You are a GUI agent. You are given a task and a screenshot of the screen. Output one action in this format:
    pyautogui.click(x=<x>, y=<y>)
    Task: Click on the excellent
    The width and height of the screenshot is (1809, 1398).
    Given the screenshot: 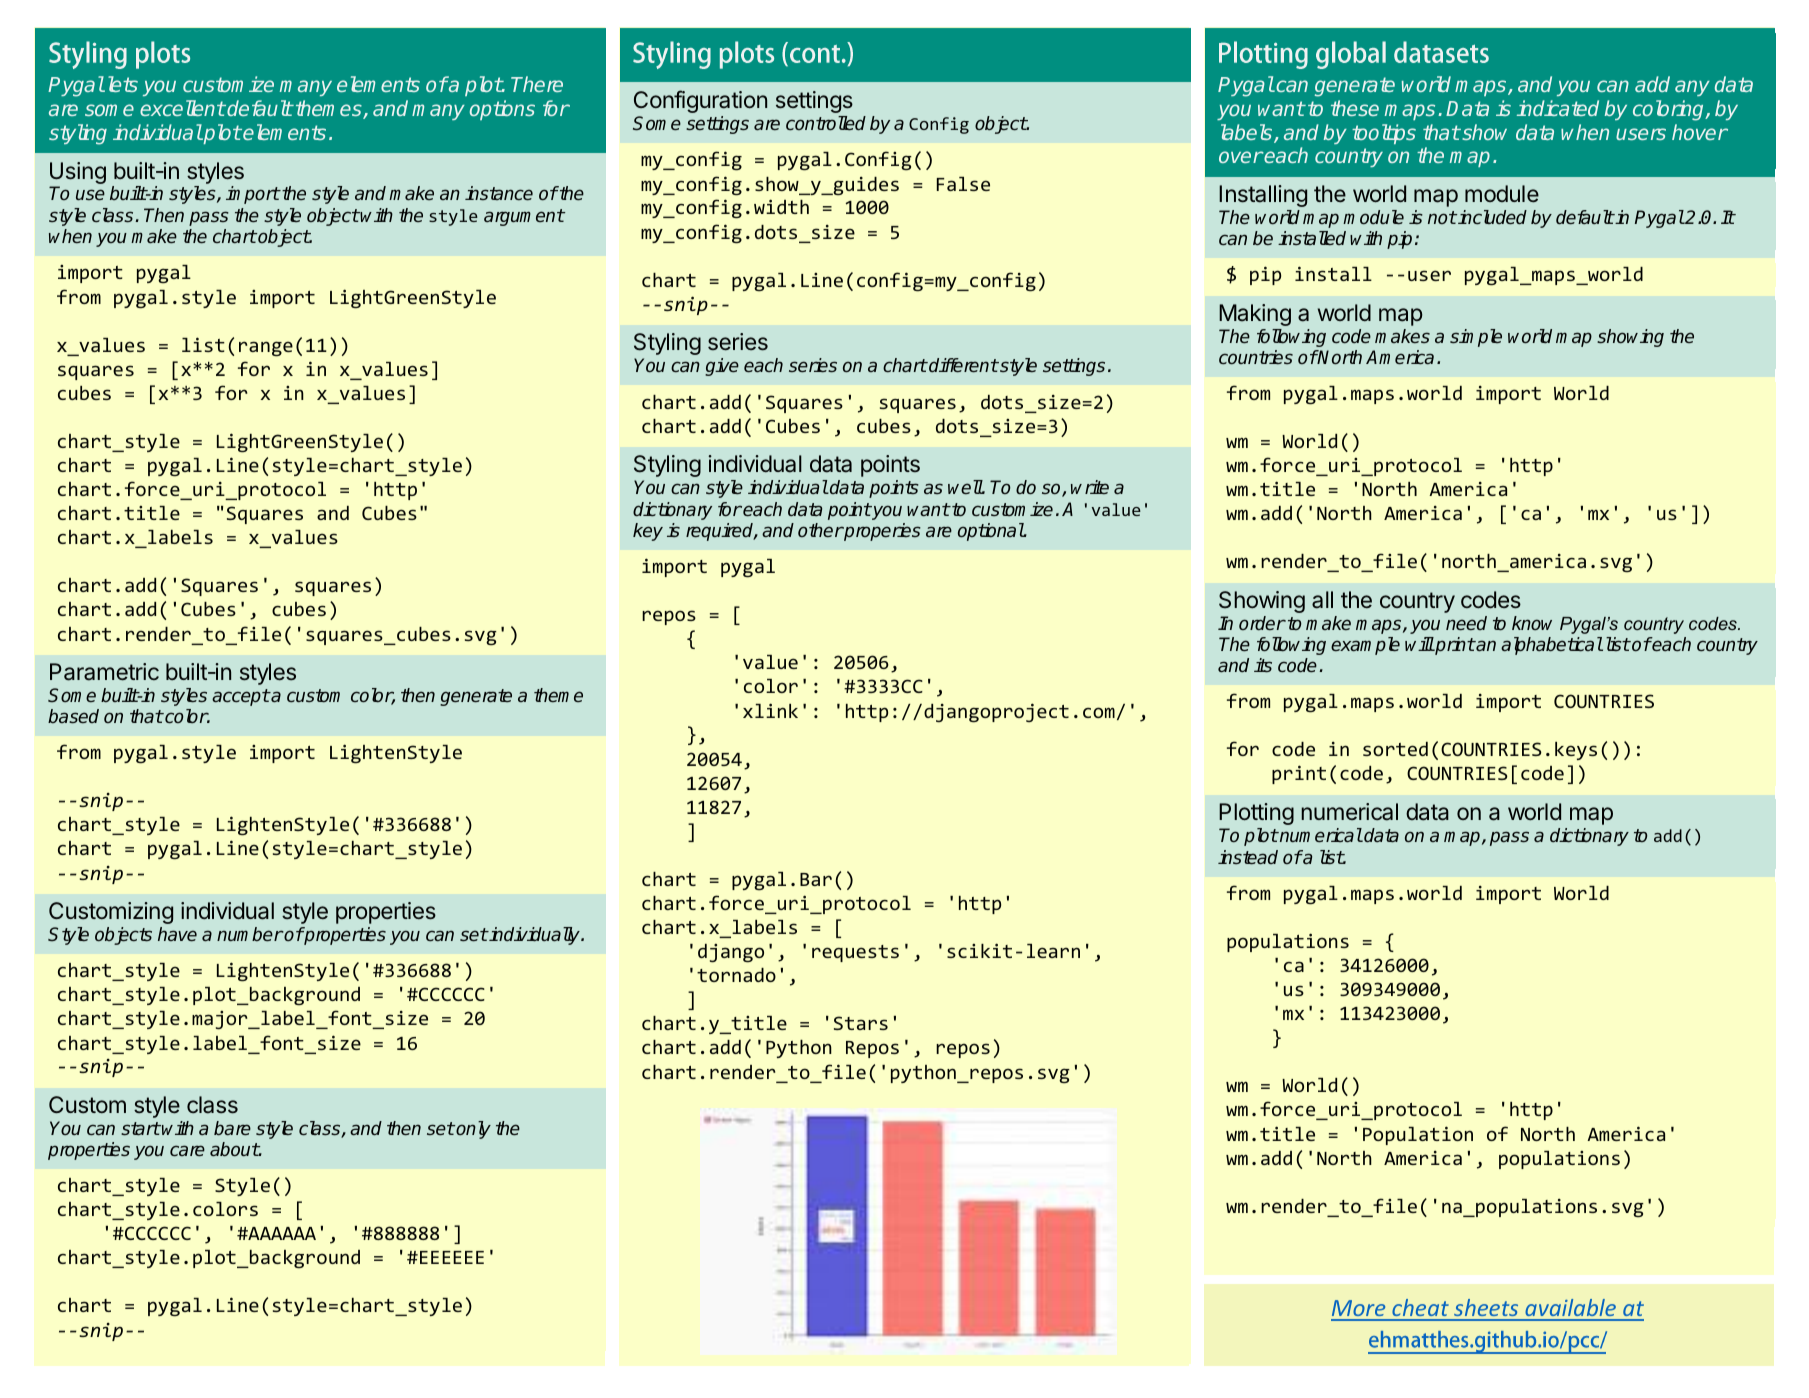 What is the action you would take?
    pyautogui.click(x=182, y=108)
